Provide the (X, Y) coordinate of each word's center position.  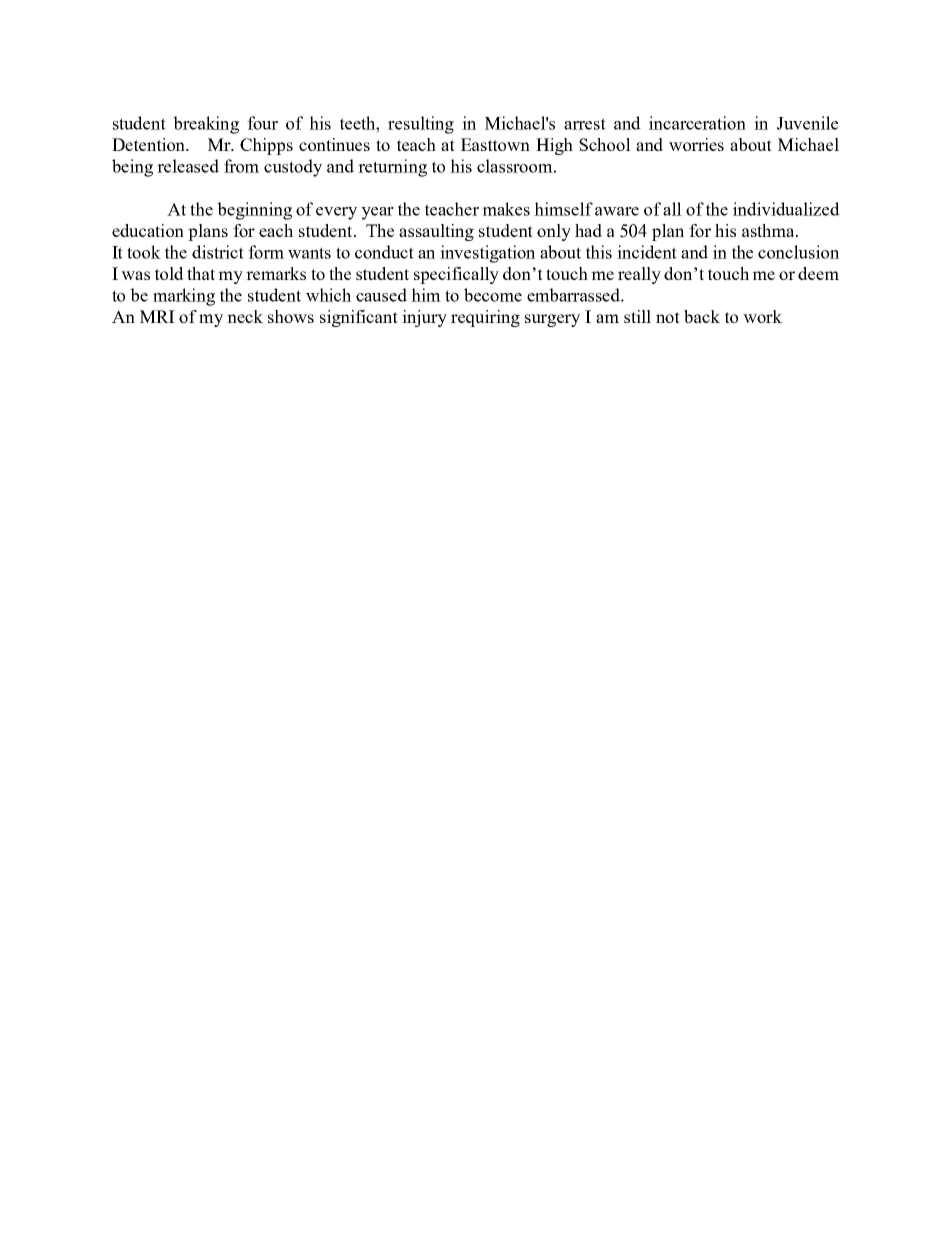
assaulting (436, 232)
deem (818, 273)
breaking (206, 125)
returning (392, 168)
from (241, 166)
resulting (421, 125)
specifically (456, 275)
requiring (485, 318)
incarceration (697, 123)
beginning (254, 211)
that (201, 273)
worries (696, 144)
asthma (769, 230)
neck (245, 316)
